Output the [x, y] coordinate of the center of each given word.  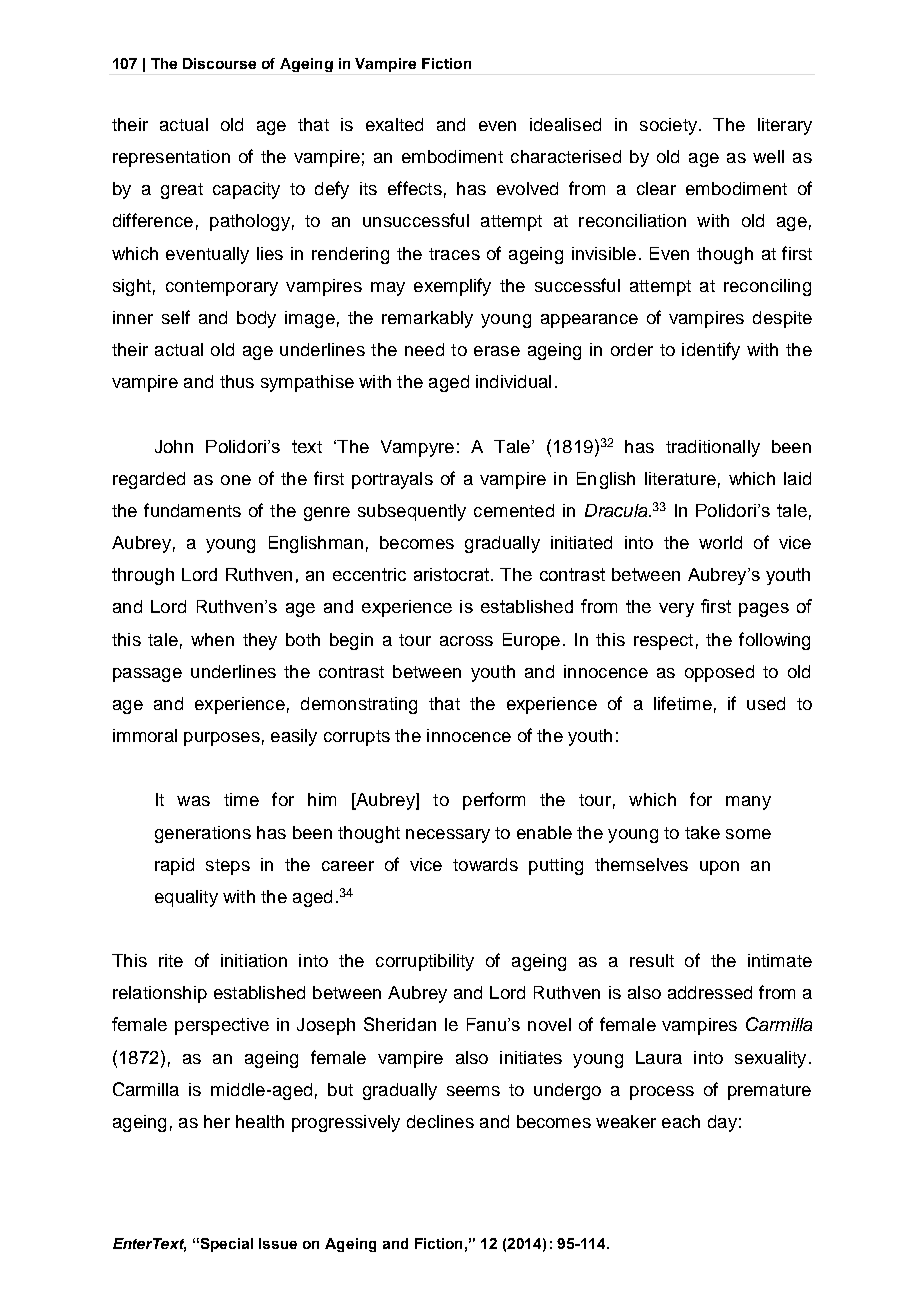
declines [440, 1121]
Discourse [219, 63]
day [722, 1123]
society [668, 126]
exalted [394, 124]
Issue [278, 1243]
